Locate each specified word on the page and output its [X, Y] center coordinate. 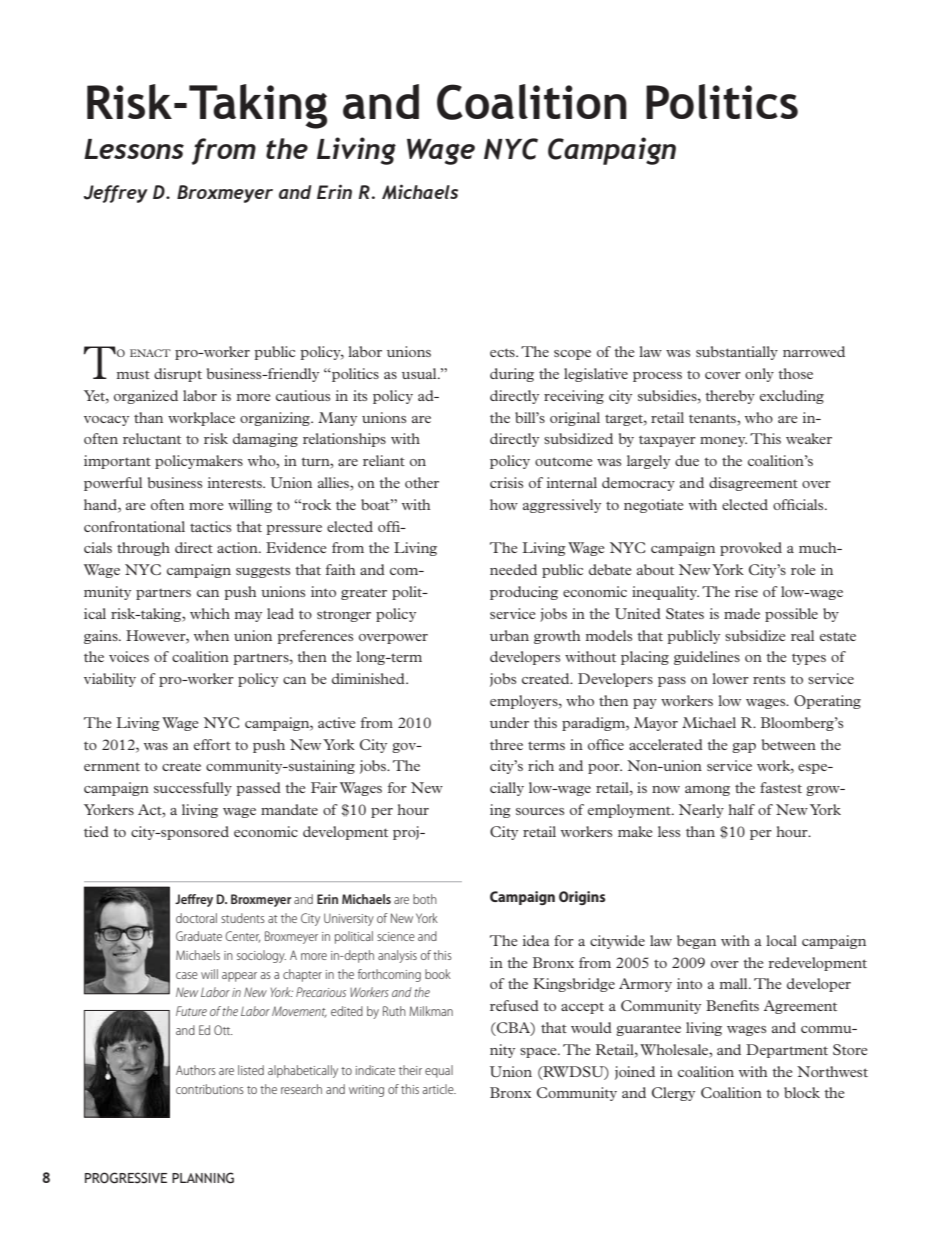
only [759, 375]
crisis [506, 482]
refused [514, 1005]
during [512, 375]
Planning [203, 1178]
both [425, 899]
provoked [751, 549]
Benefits [732, 1005]
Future [191, 1011]
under [509, 722]
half [741, 809]
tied [96, 831]
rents [769, 680]
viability [110, 680]
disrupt [178, 375]
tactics [210, 526]
